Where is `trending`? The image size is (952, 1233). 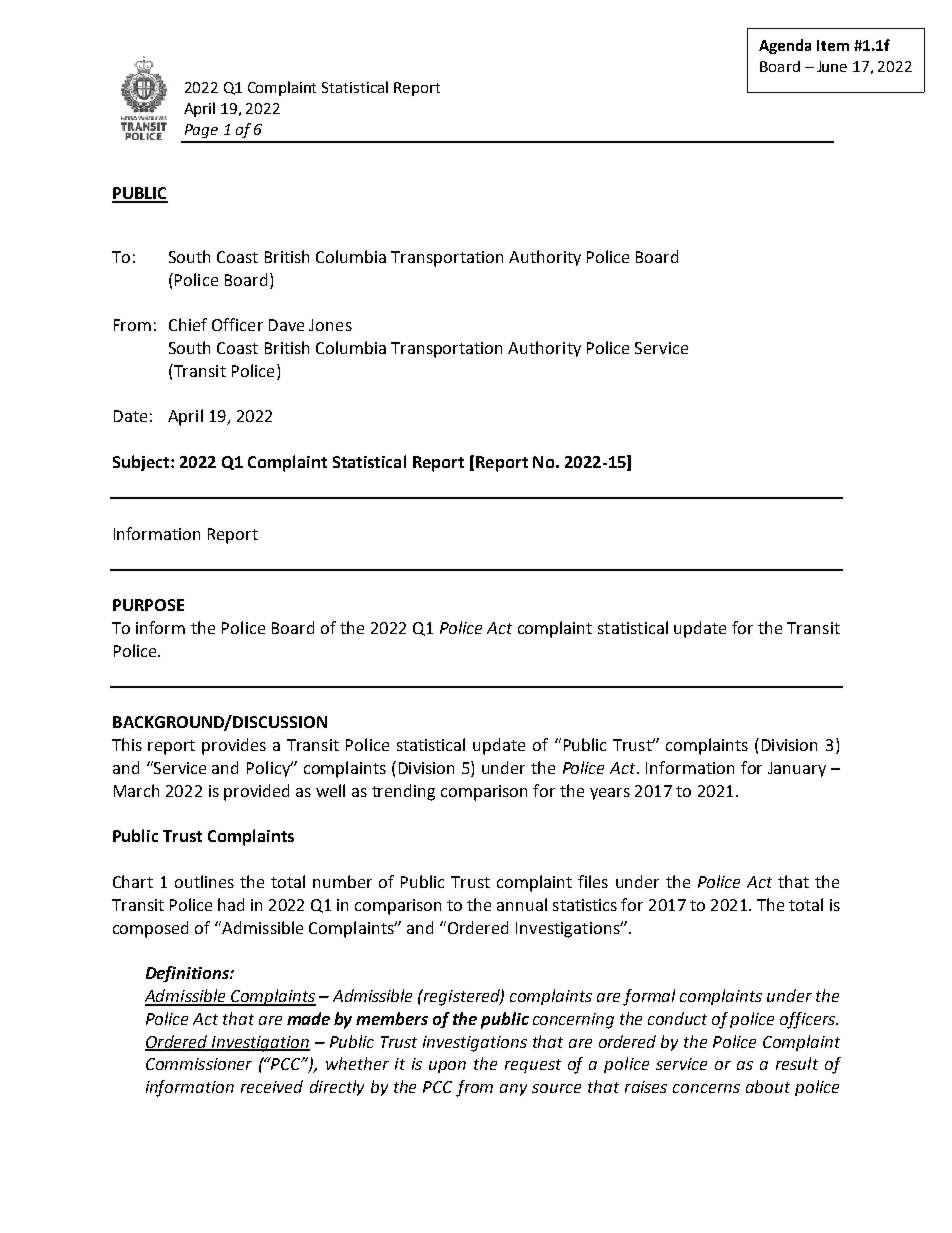 trending is located at coordinates (403, 792).
